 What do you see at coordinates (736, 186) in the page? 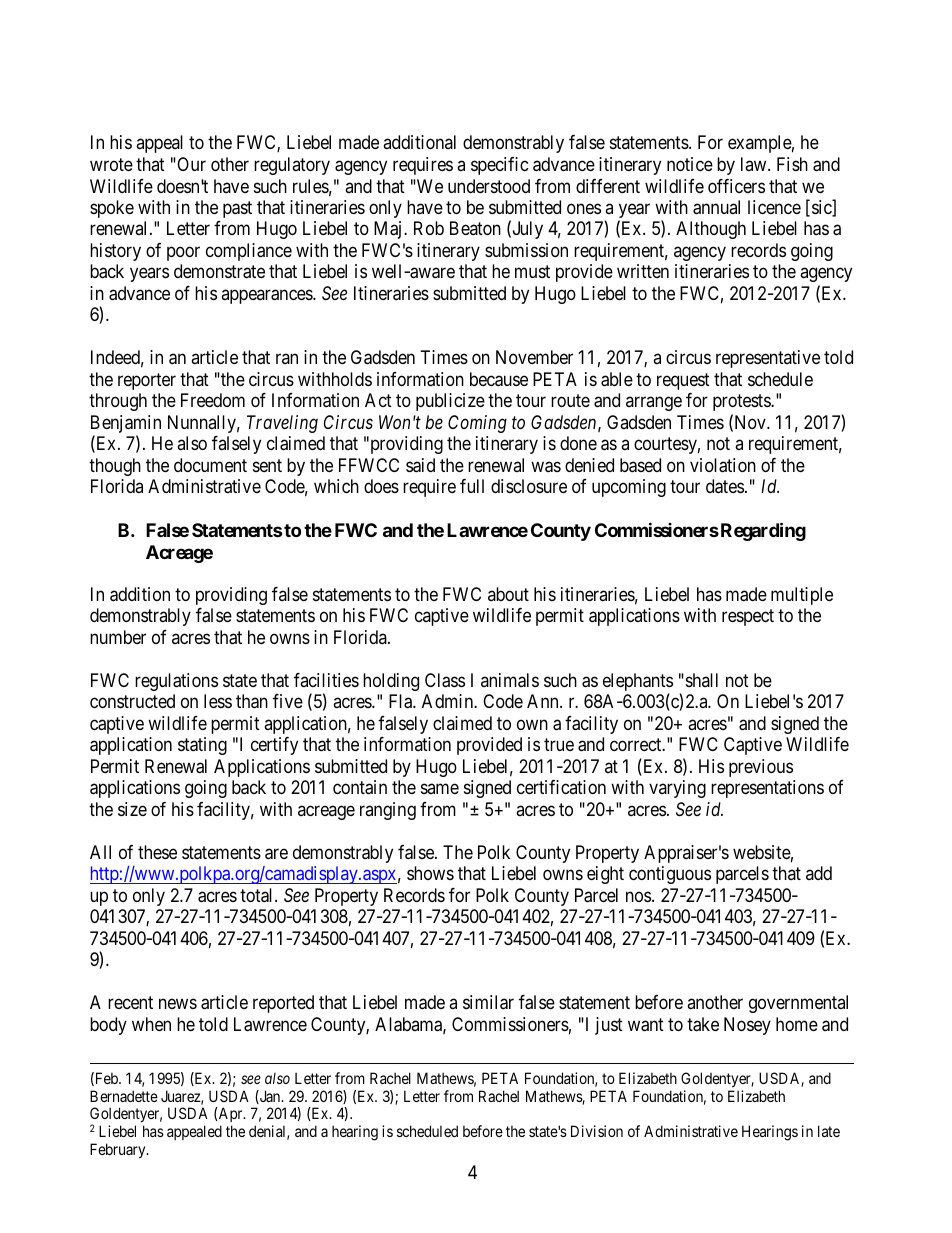
I see `officers` at bounding box center [736, 186].
